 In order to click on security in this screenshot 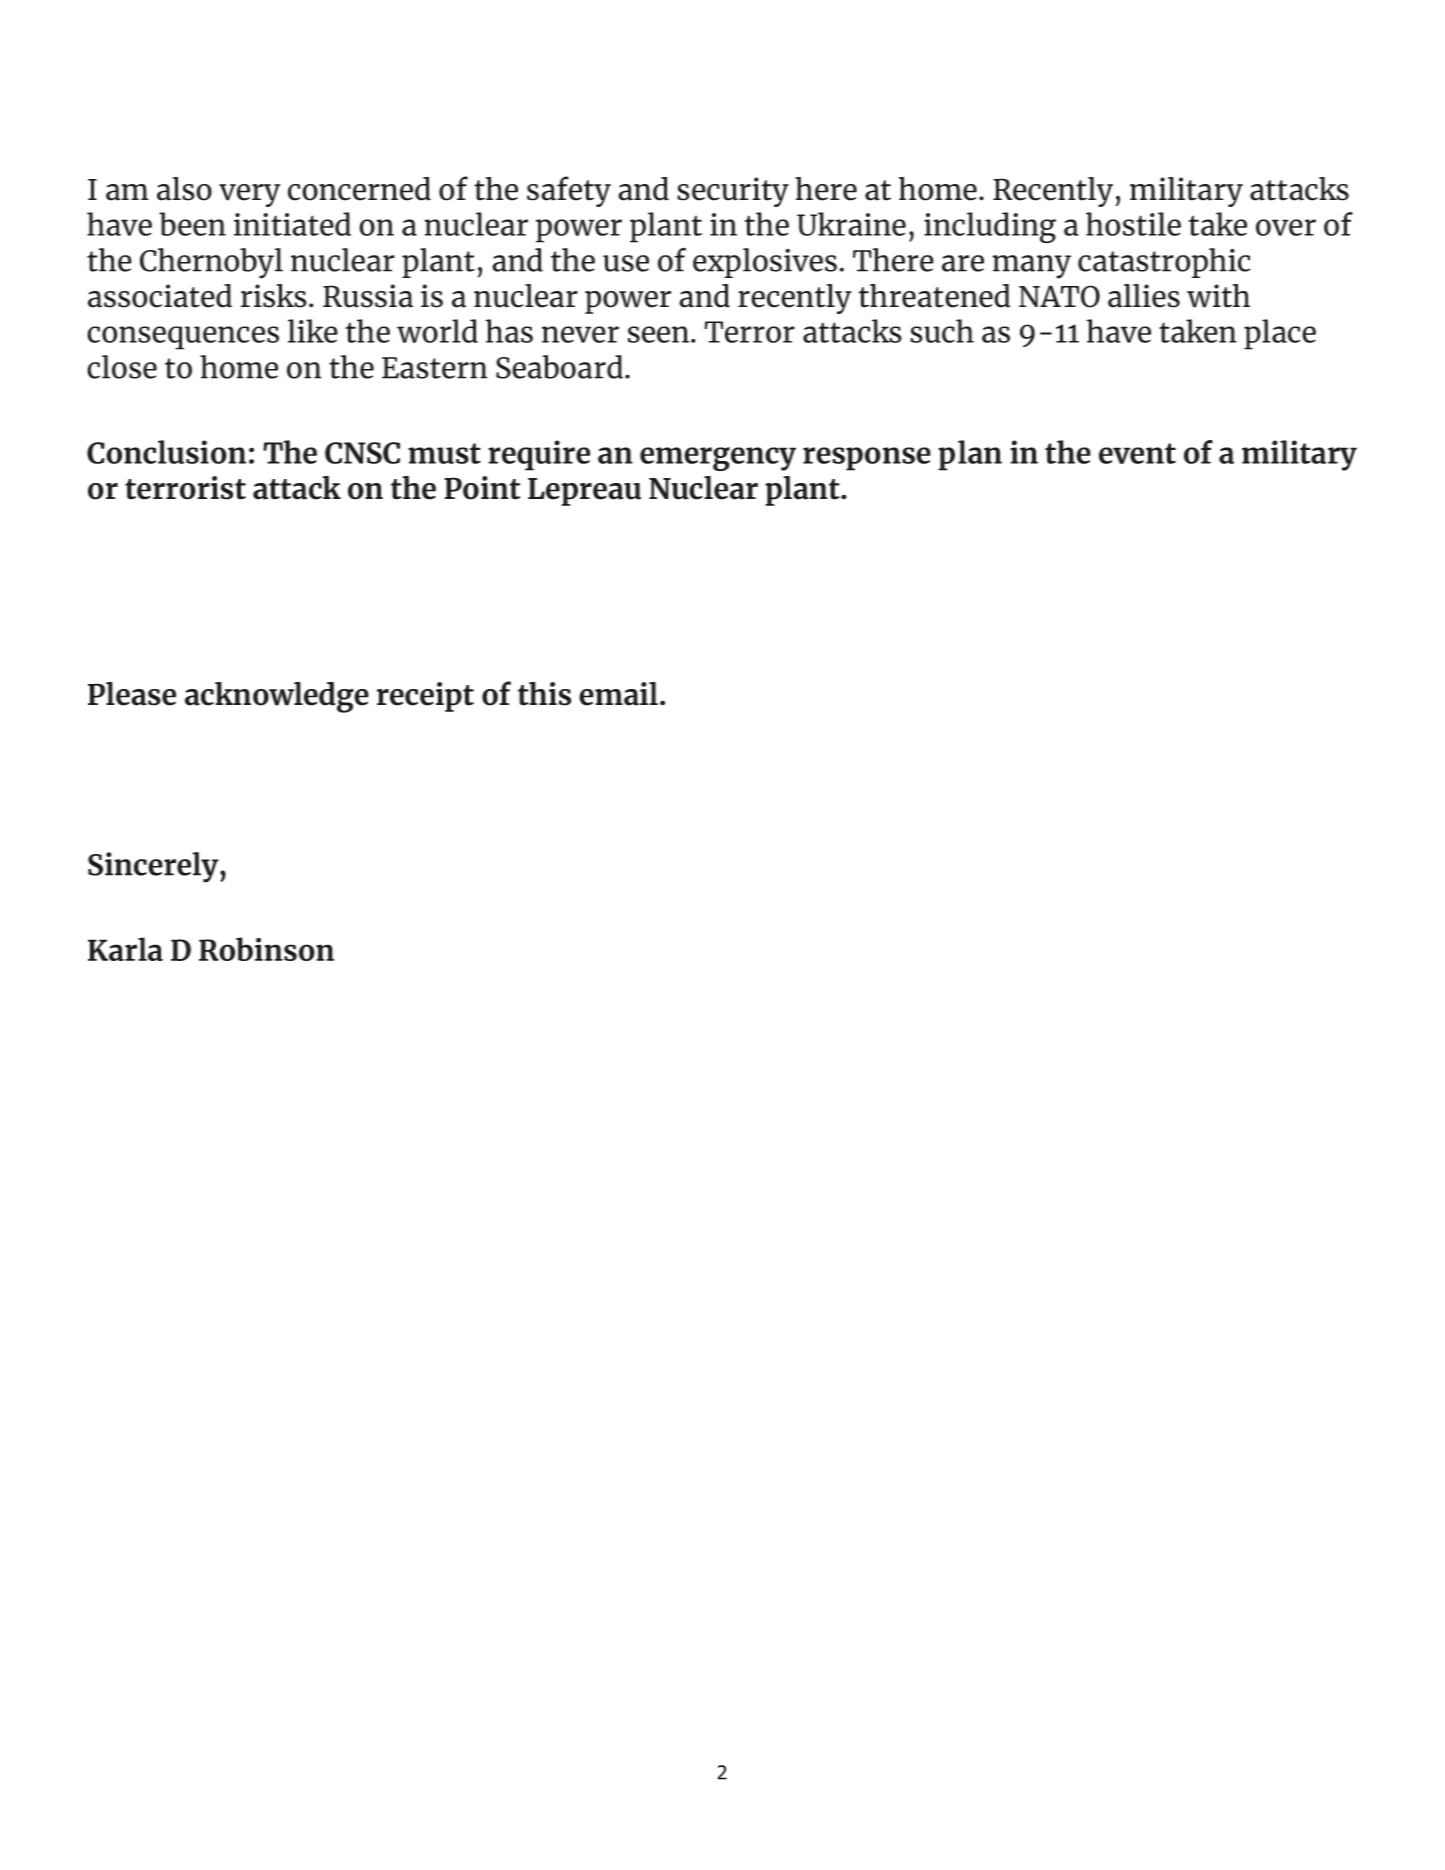, I will do `click(733, 192)`.
